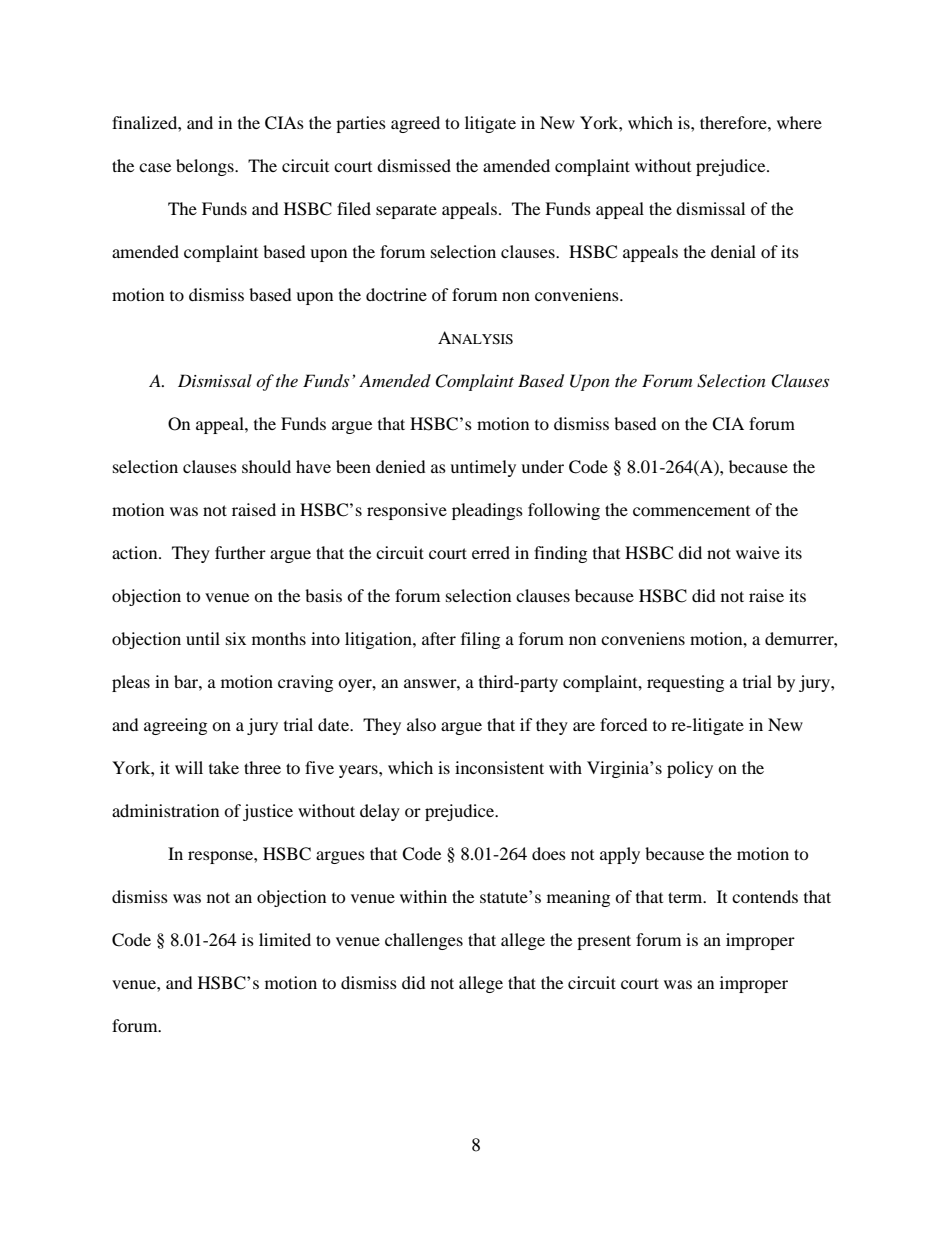  I want to click on until, so click(203, 638).
